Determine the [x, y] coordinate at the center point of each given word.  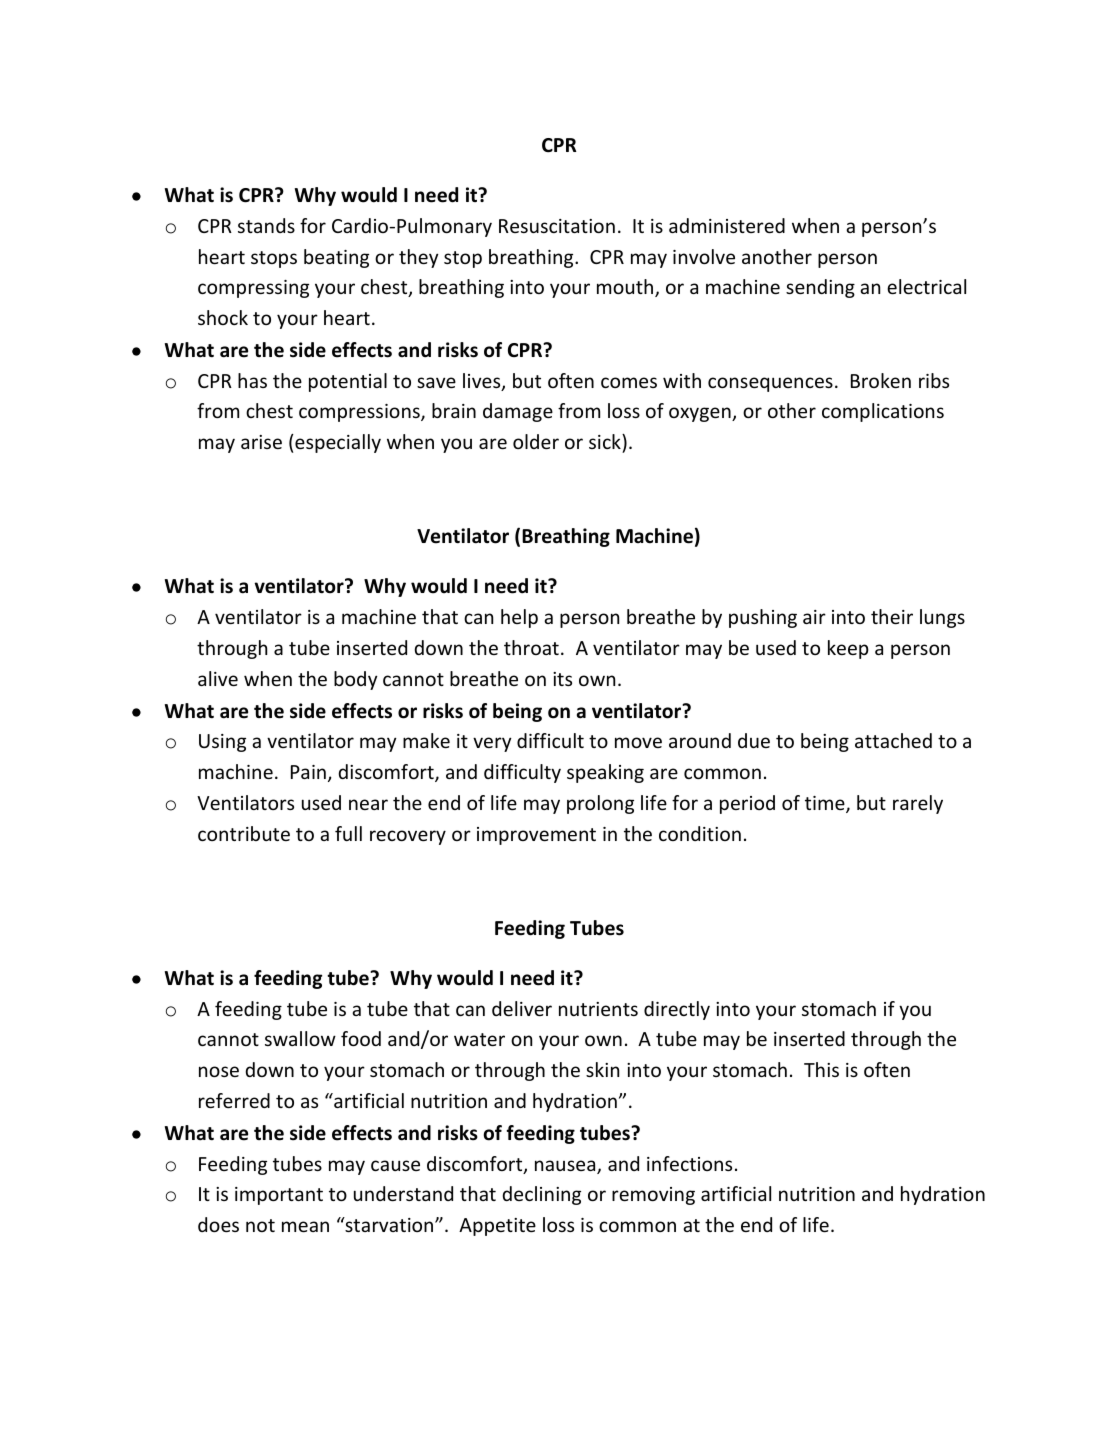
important [279, 1196]
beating [336, 258]
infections [689, 1163]
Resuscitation [557, 226]
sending [820, 288]
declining [541, 1195]
